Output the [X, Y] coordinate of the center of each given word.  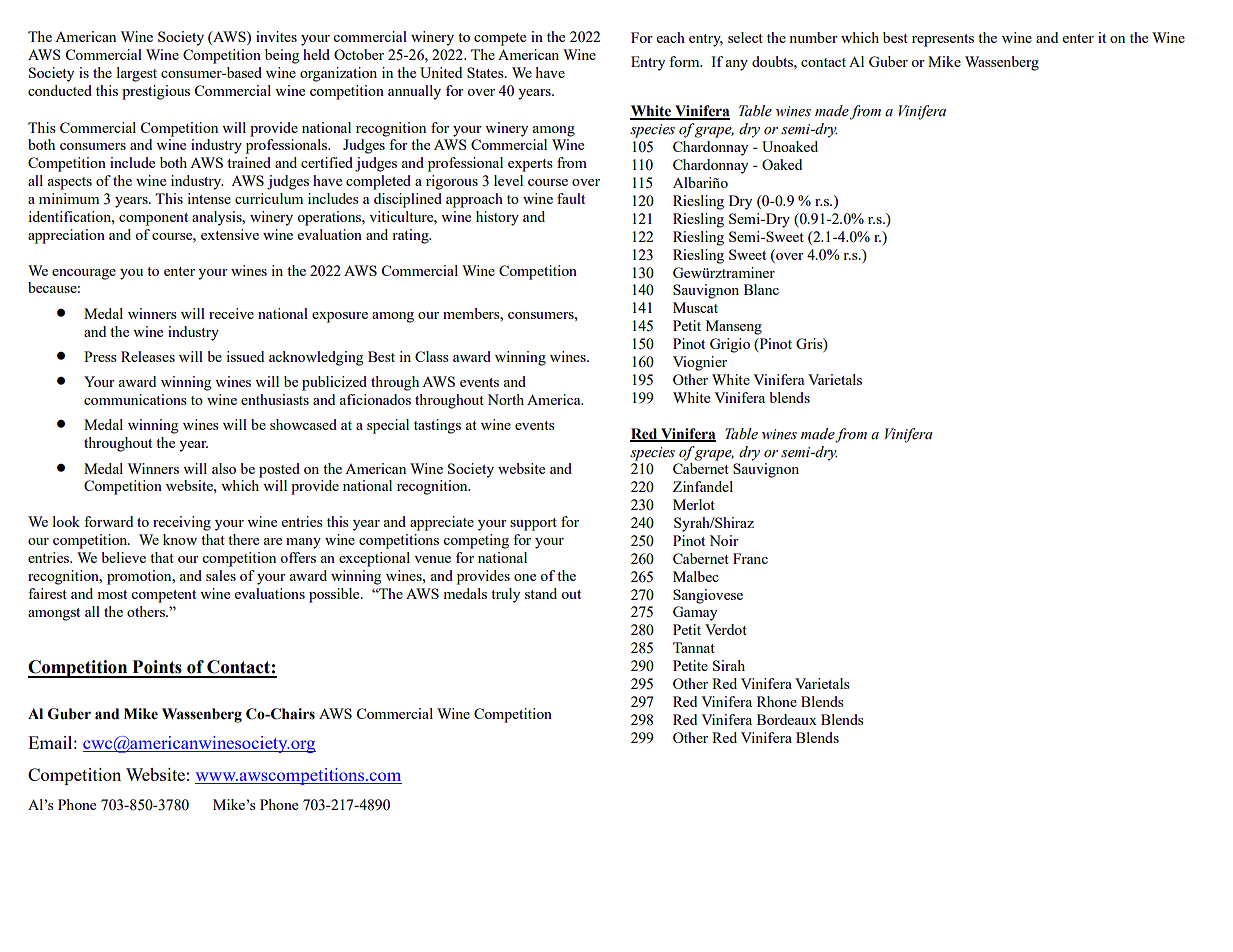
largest [137, 74]
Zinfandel [703, 486]
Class [432, 356]
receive [231, 313]
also [224, 468]
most [112, 594]
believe [123, 557]
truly [505, 595]
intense [209, 198]
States [486, 72]
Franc [750, 558]
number [813, 37]
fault [571, 198]
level [508, 180]
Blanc [761, 289]
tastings [437, 426]
